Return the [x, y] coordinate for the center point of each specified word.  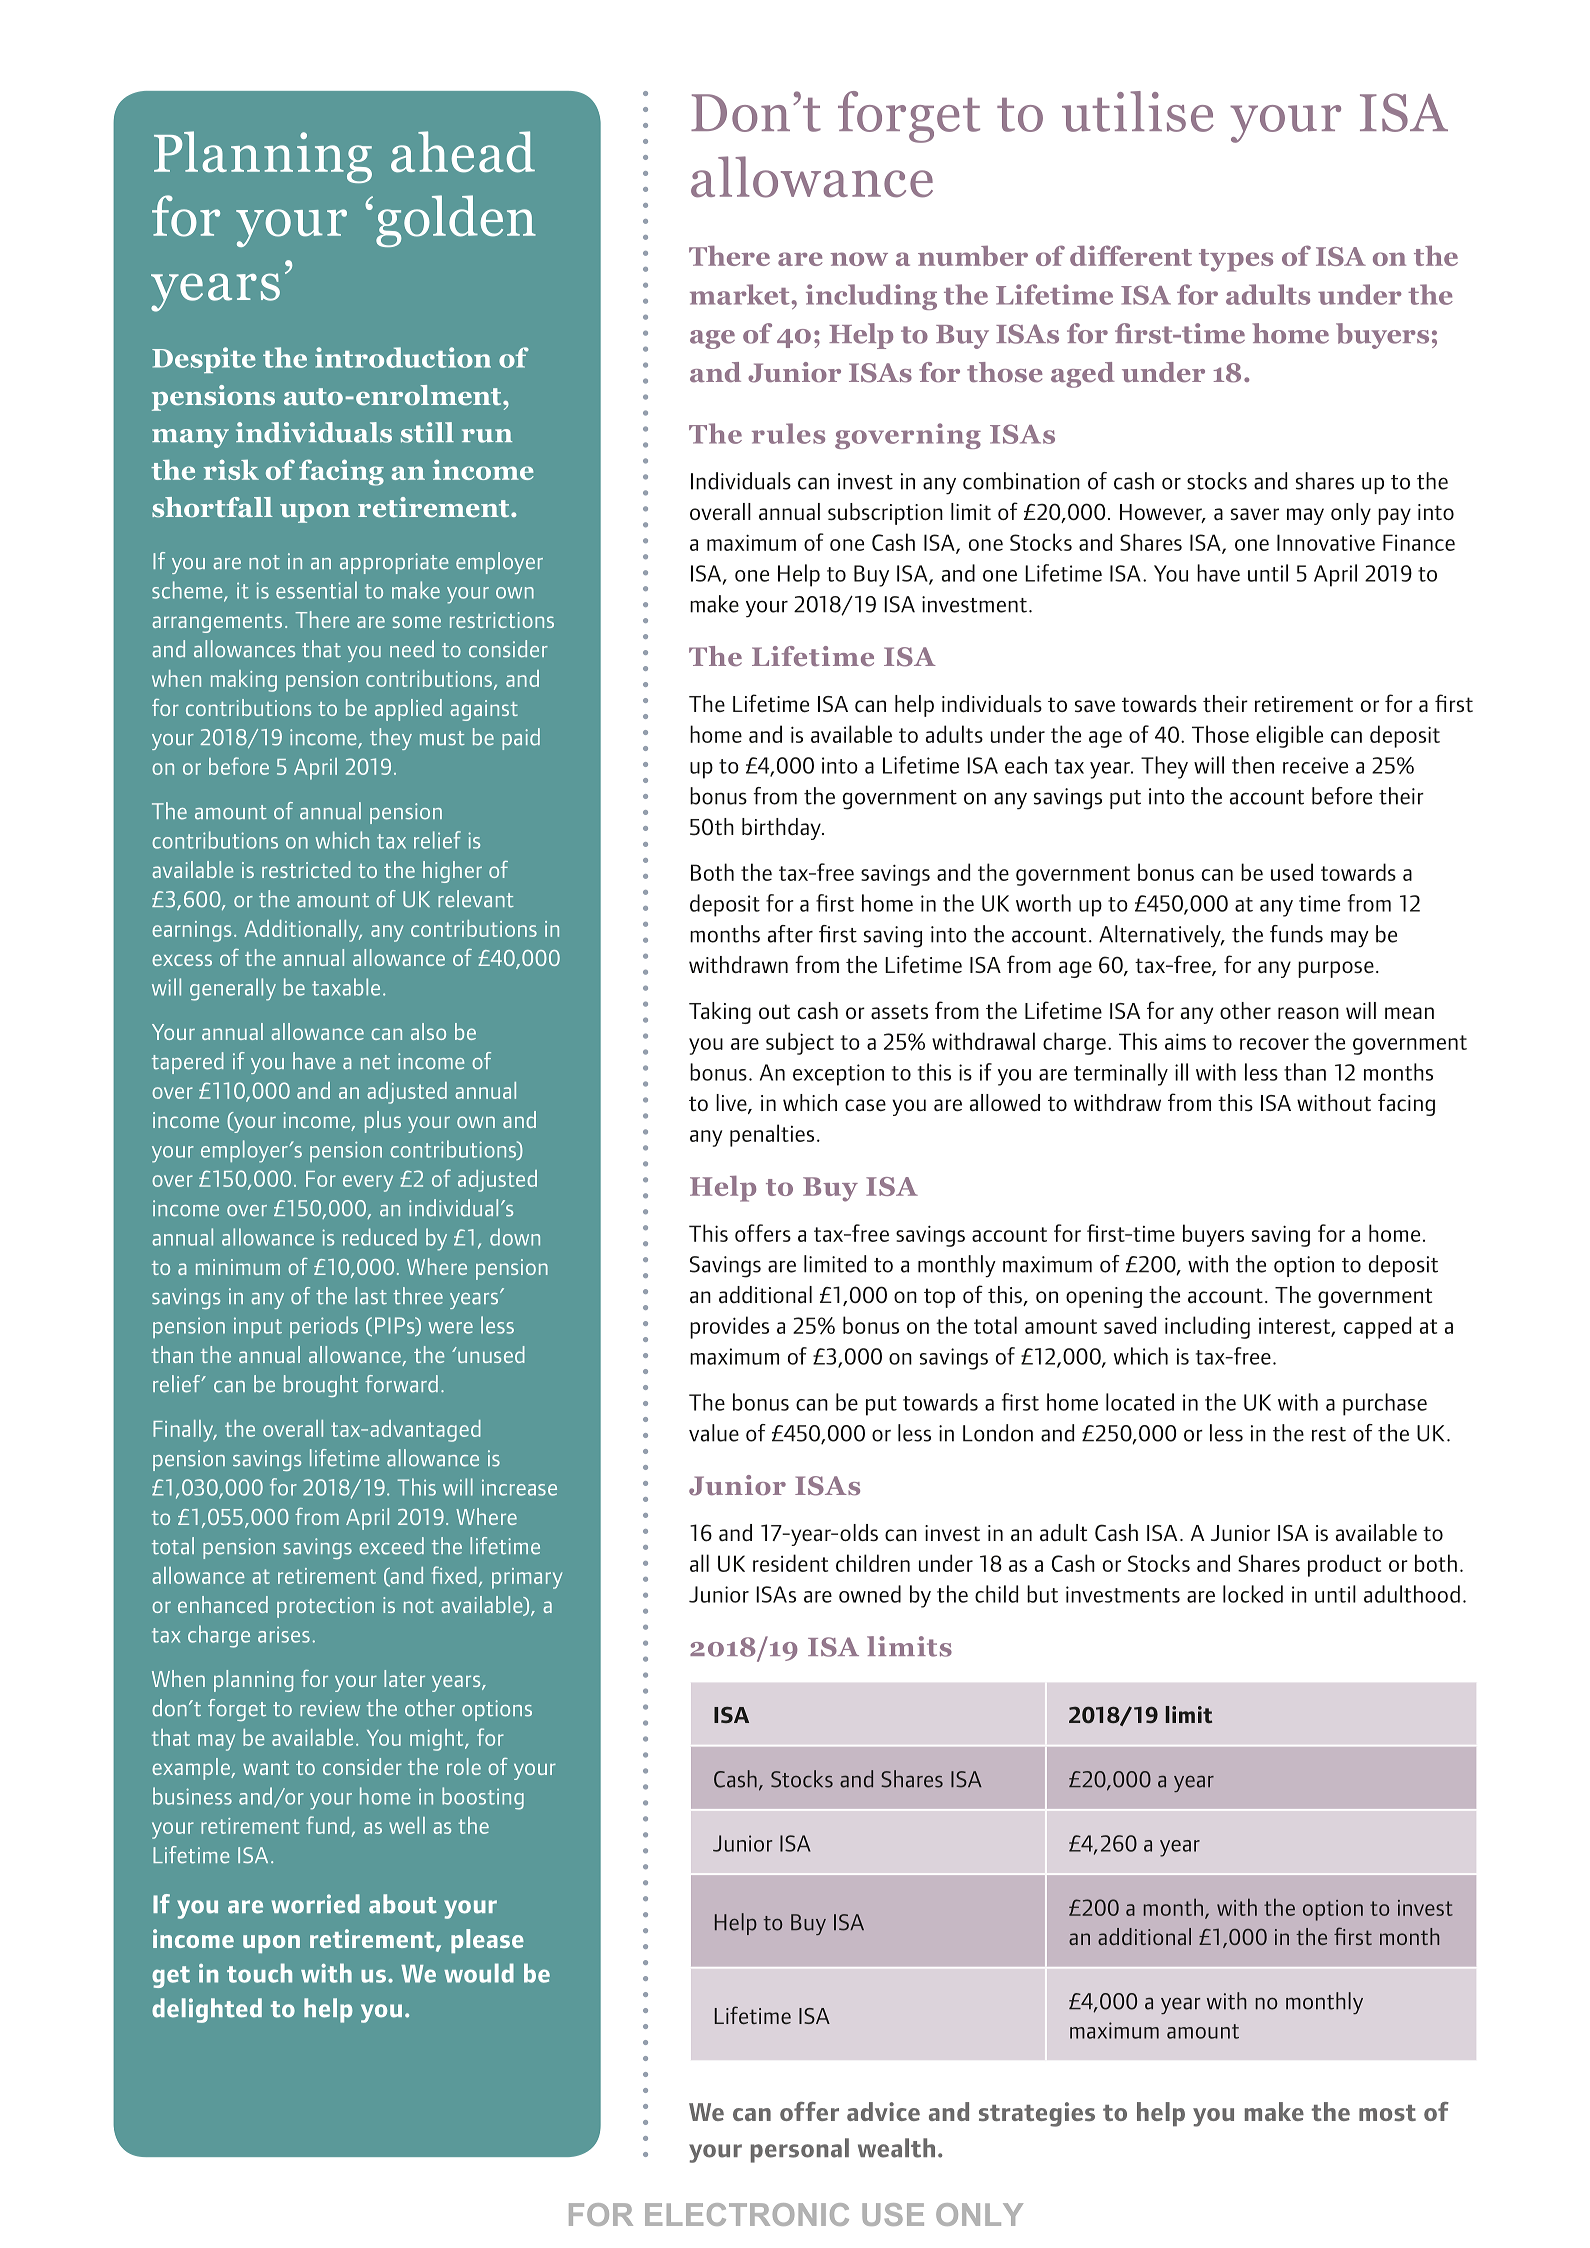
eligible [1289, 736]
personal [800, 2150]
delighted [207, 2010]
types [1236, 260]
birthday [782, 829]
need [412, 649]
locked [1253, 1594]
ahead [463, 152]
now [859, 259]
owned [870, 1594]
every [368, 1183]
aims [1185, 1041]
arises [284, 1634]
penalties [772, 1135]
